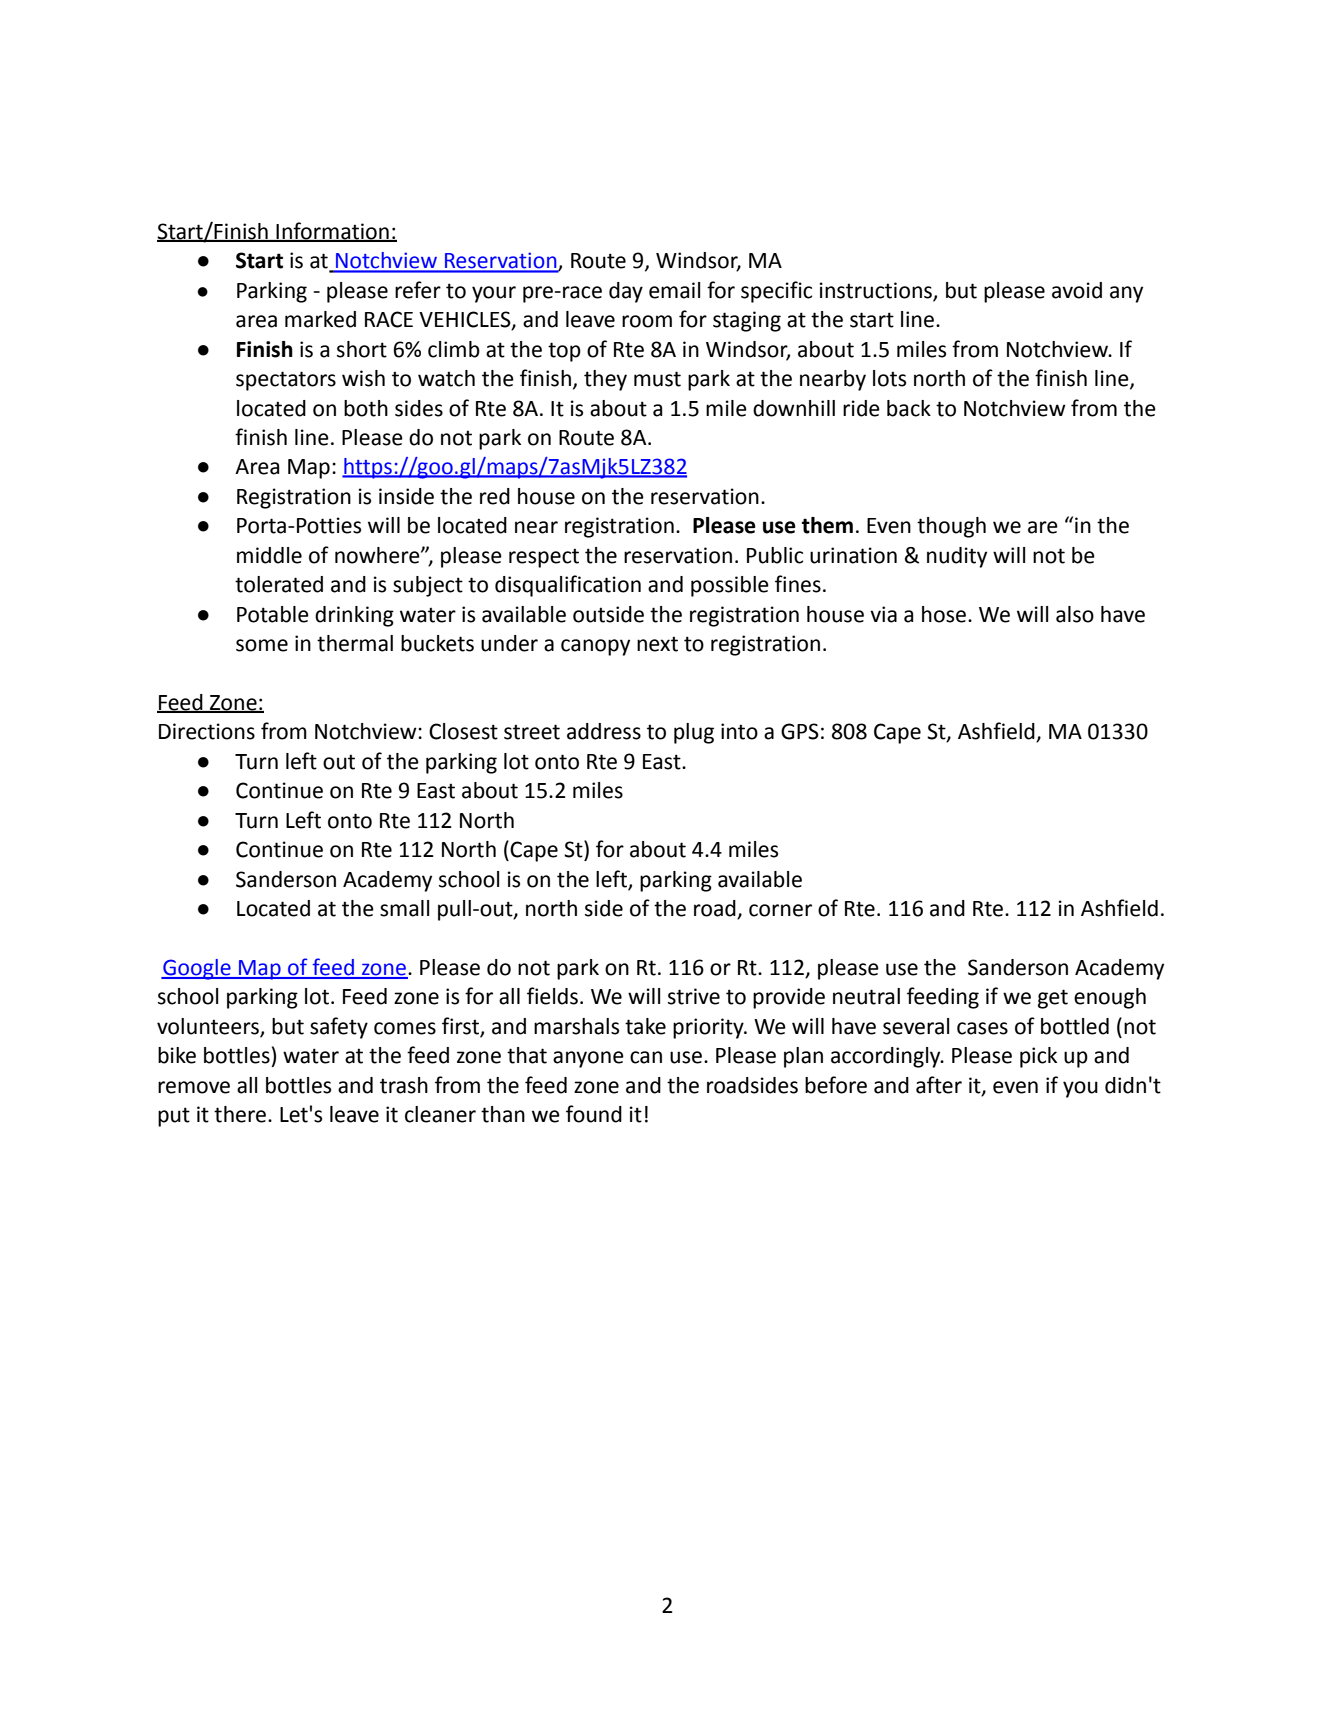 This image has height=1727, width=1335. What do you see at coordinates (207, 731) in the image?
I see `Directions` at bounding box center [207, 731].
